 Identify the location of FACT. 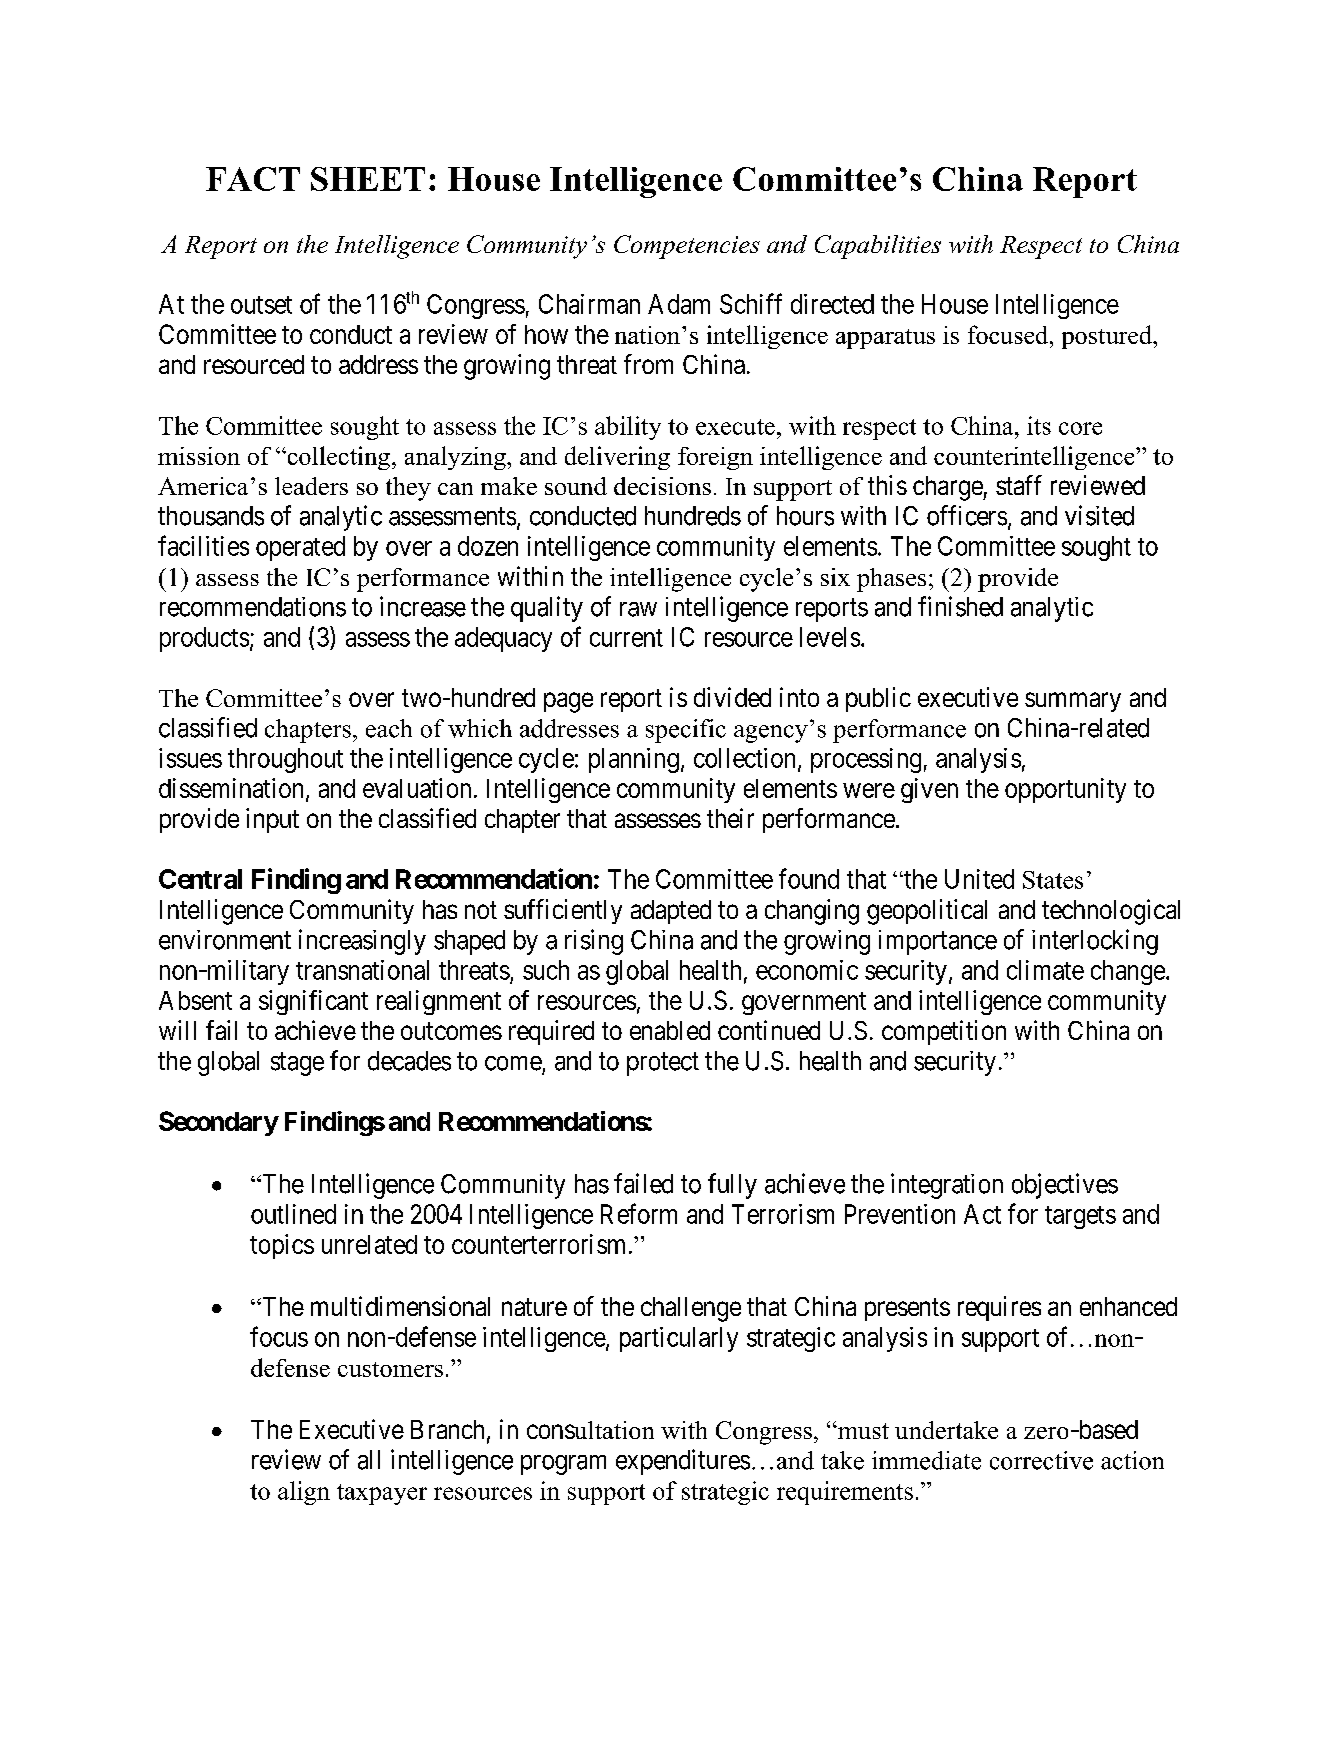
(253, 179).
